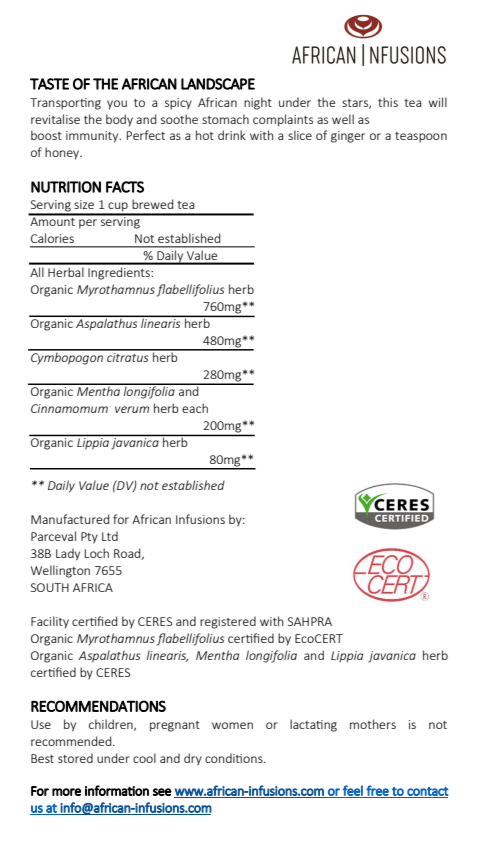  Describe the element at coordinates (300, 135) in the screenshot. I see `slice` at that location.
